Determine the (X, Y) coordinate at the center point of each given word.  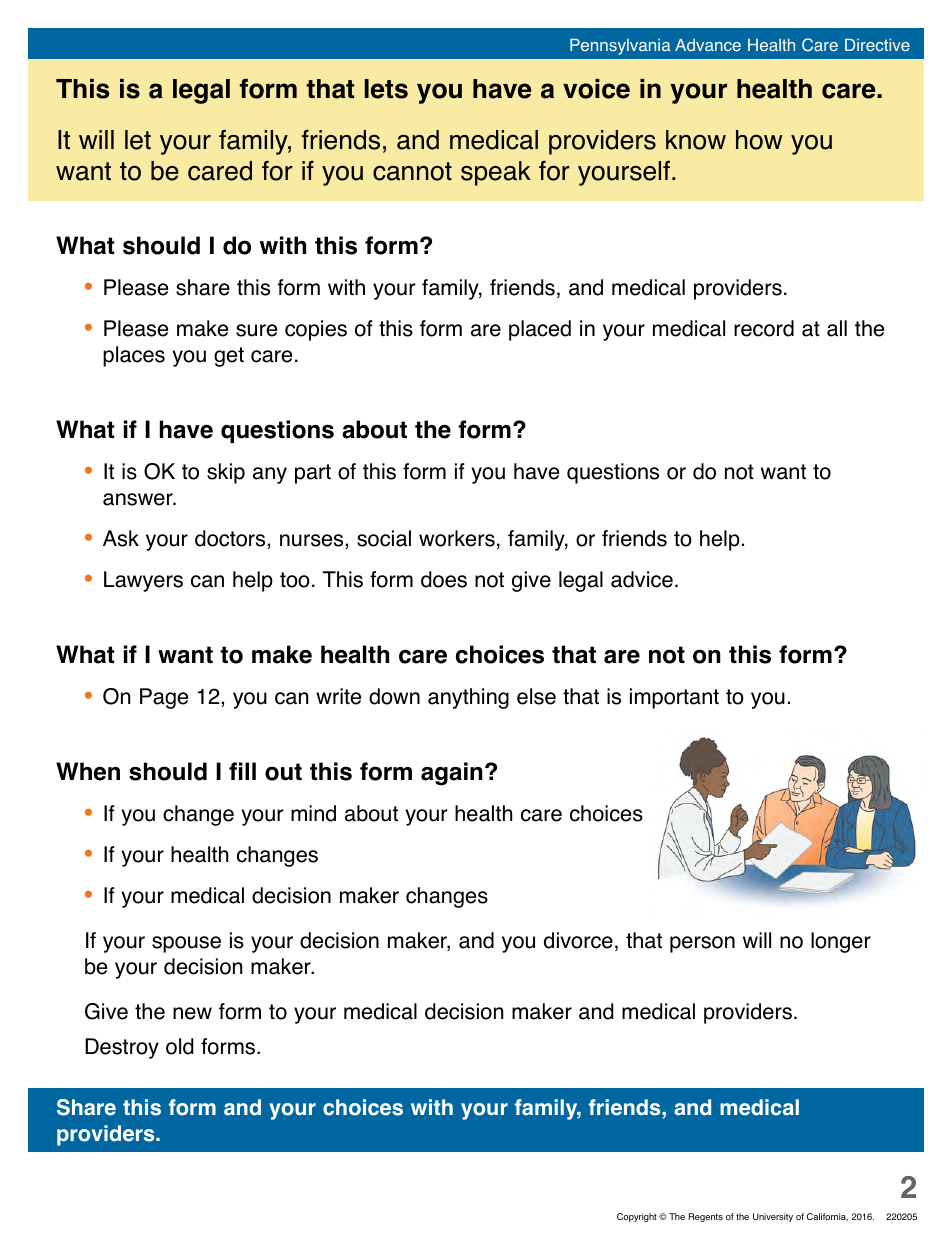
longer (841, 942)
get (229, 357)
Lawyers (143, 581)
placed (540, 330)
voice (596, 89)
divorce (578, 940)
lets (386, 89)
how (759, 140)
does (444, 579)
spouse (186, 944)
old (179, 1046)
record (764, 328)
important (674, 698)
